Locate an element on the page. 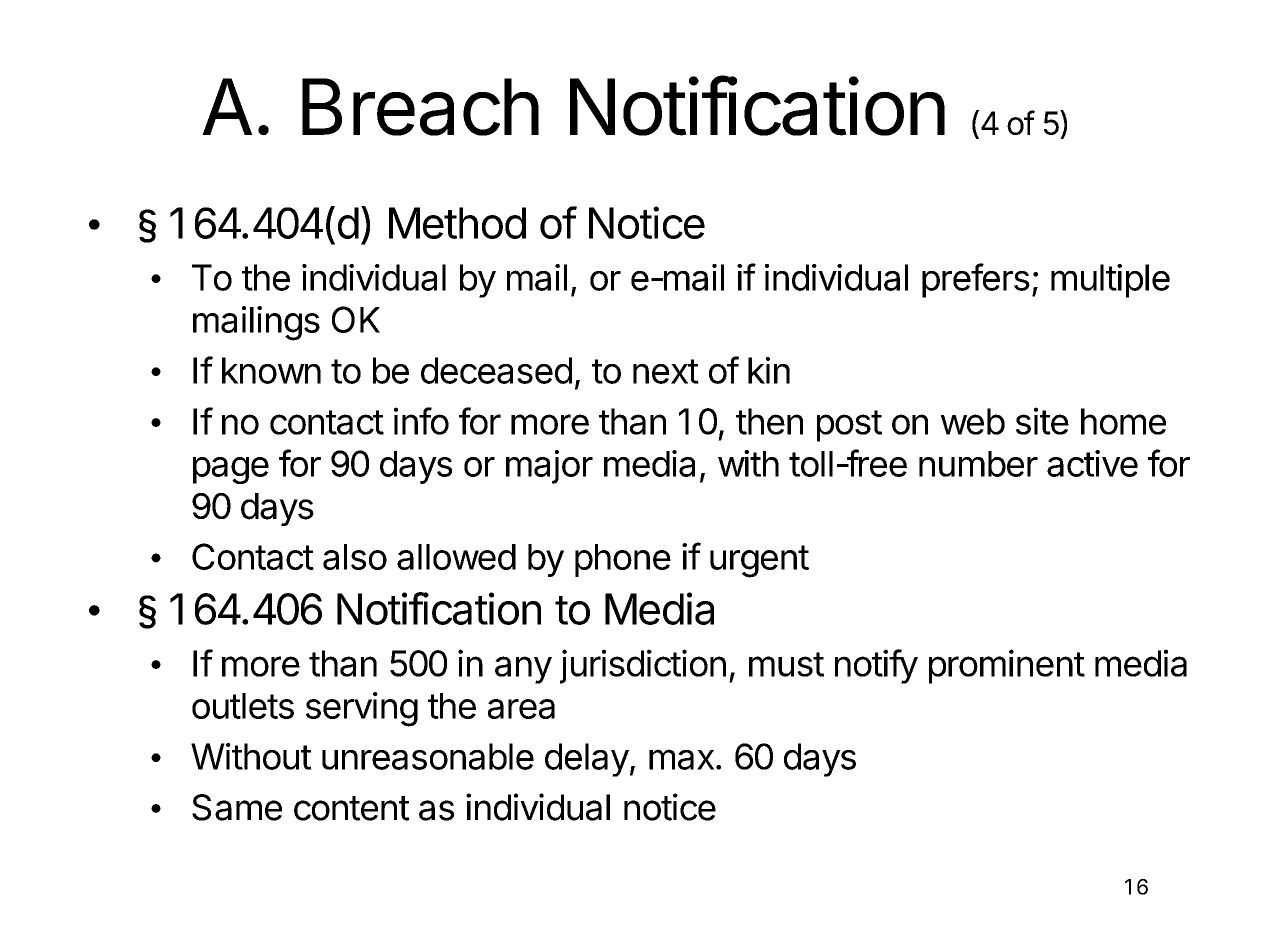 The image size is (1270, 952). jurisdiction is located at coordinates (643, 666).
